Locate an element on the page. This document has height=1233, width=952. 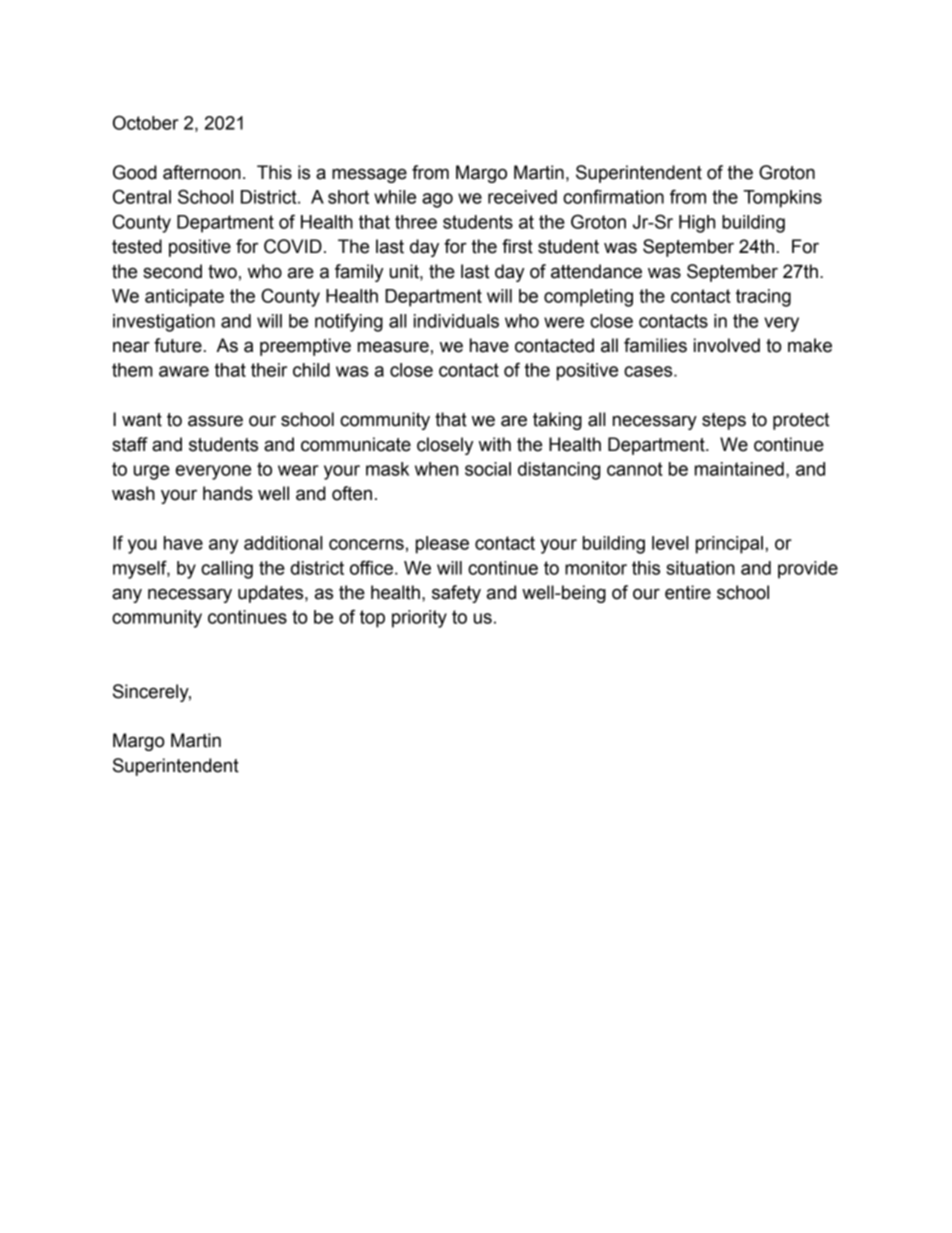
tracing is located at coordinates (763, 298).
